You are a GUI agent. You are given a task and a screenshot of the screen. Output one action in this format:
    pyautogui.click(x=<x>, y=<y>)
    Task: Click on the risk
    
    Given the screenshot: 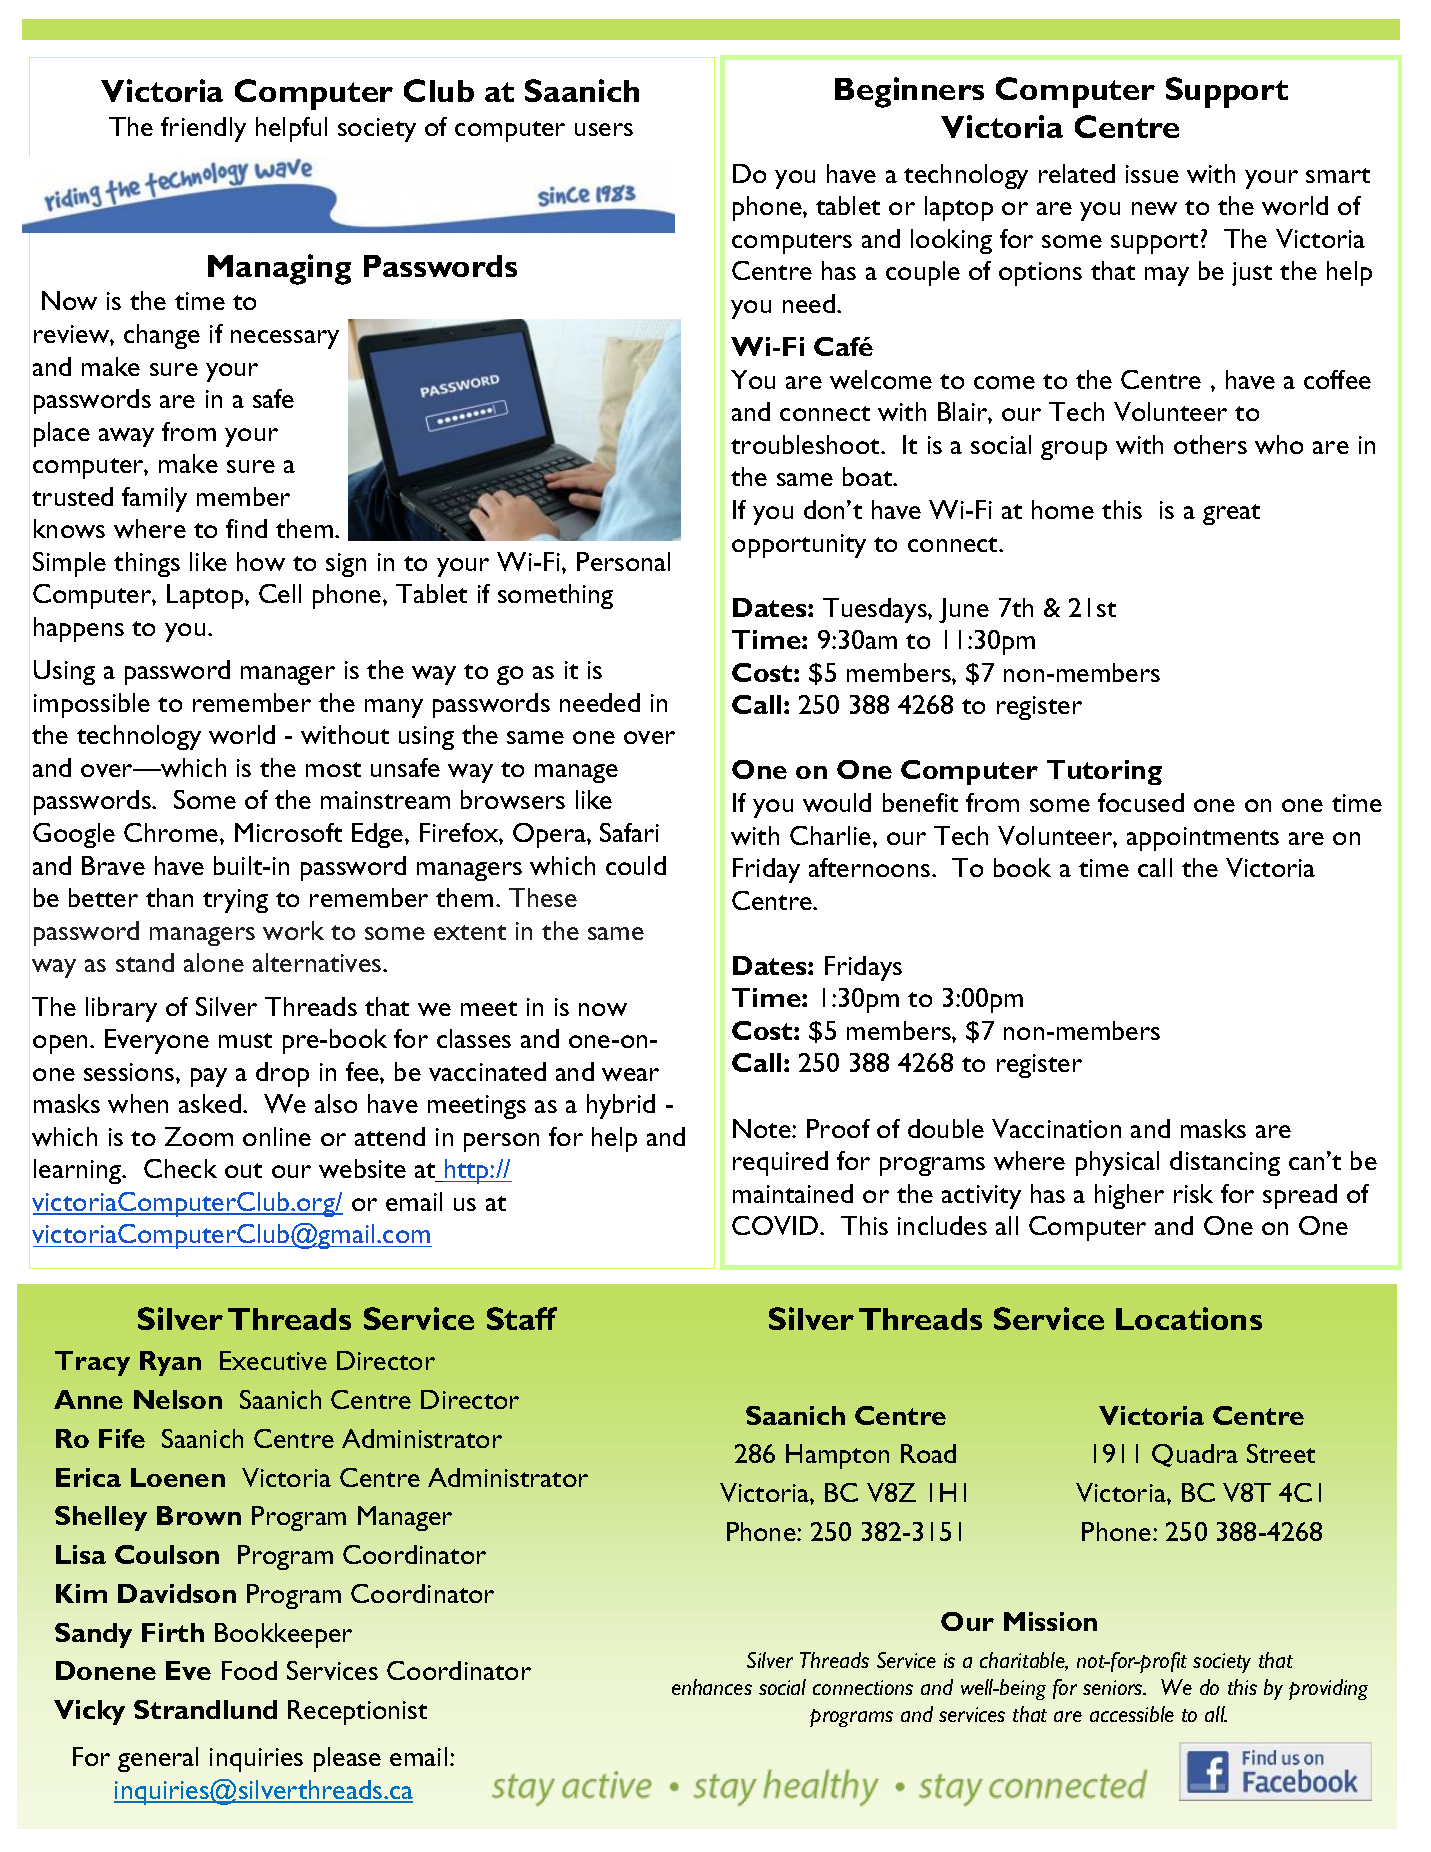 What is the action you would take?
    pyautogui.click(x=1193, y=1193)
